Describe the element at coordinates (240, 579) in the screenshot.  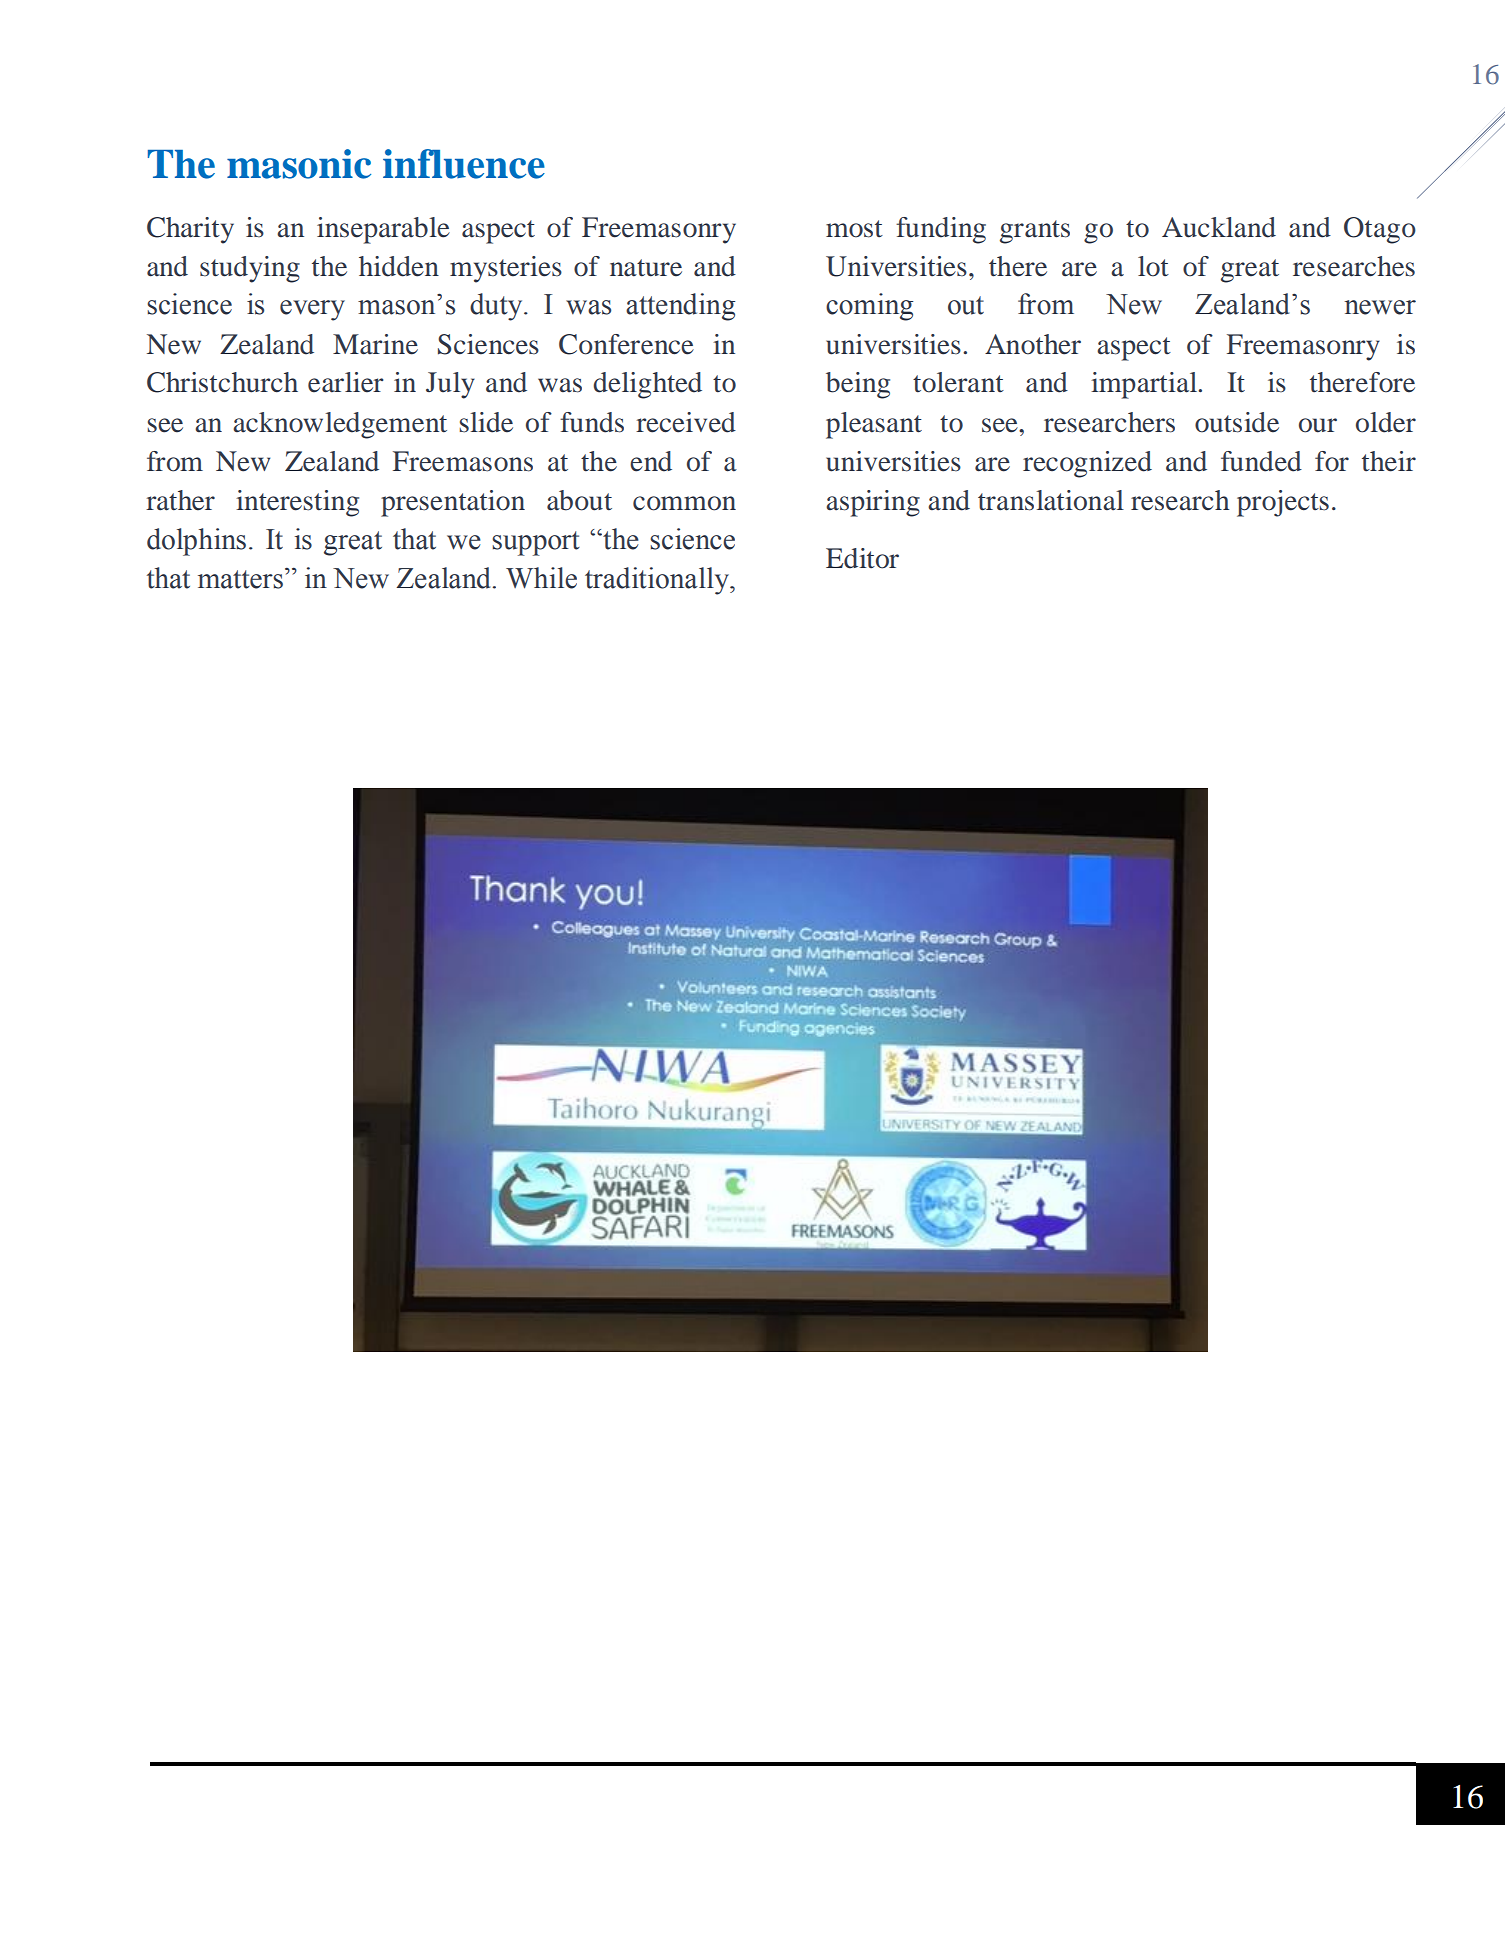
I see `matters` at that location.
